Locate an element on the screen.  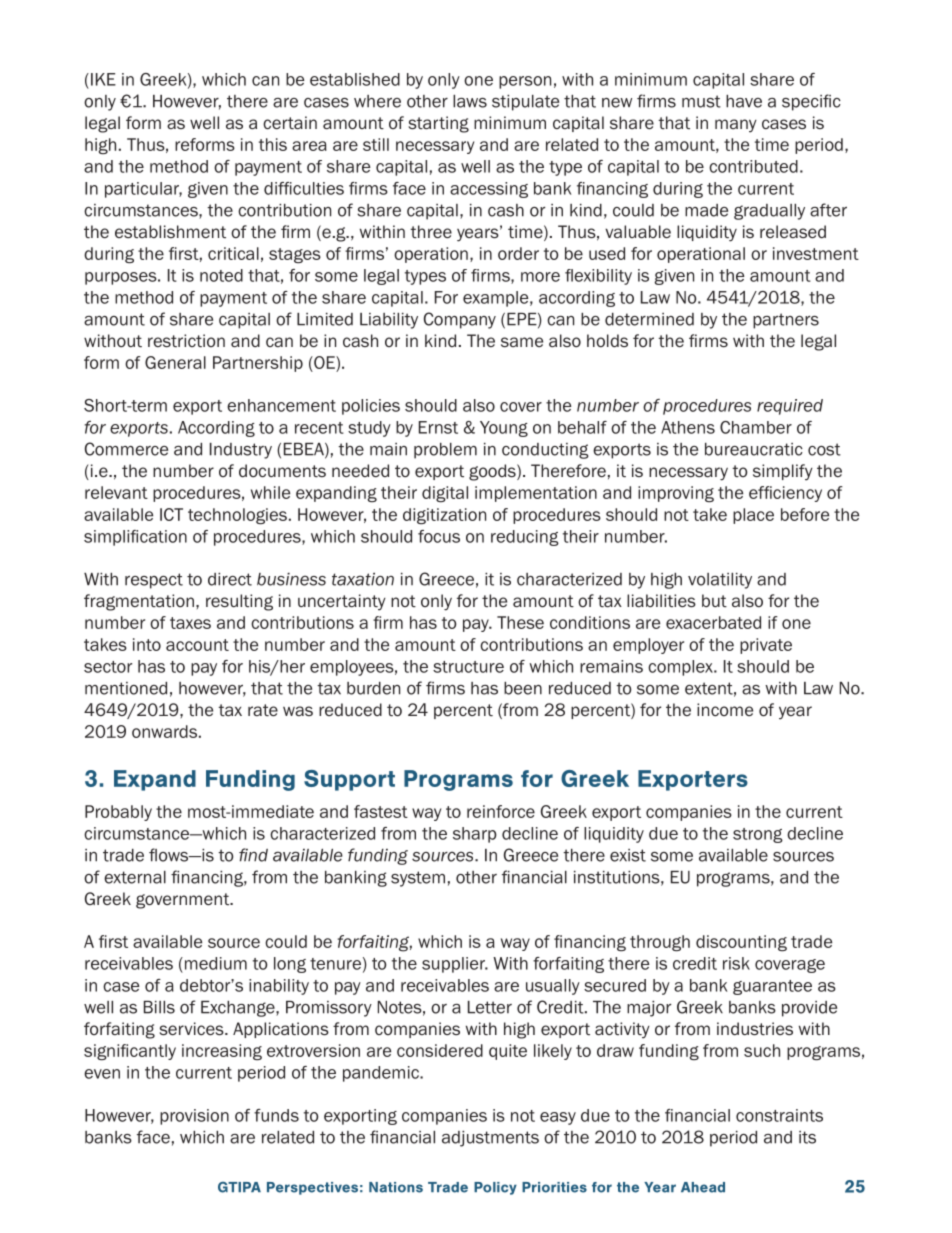
have is located at coordinates (744, 101).
